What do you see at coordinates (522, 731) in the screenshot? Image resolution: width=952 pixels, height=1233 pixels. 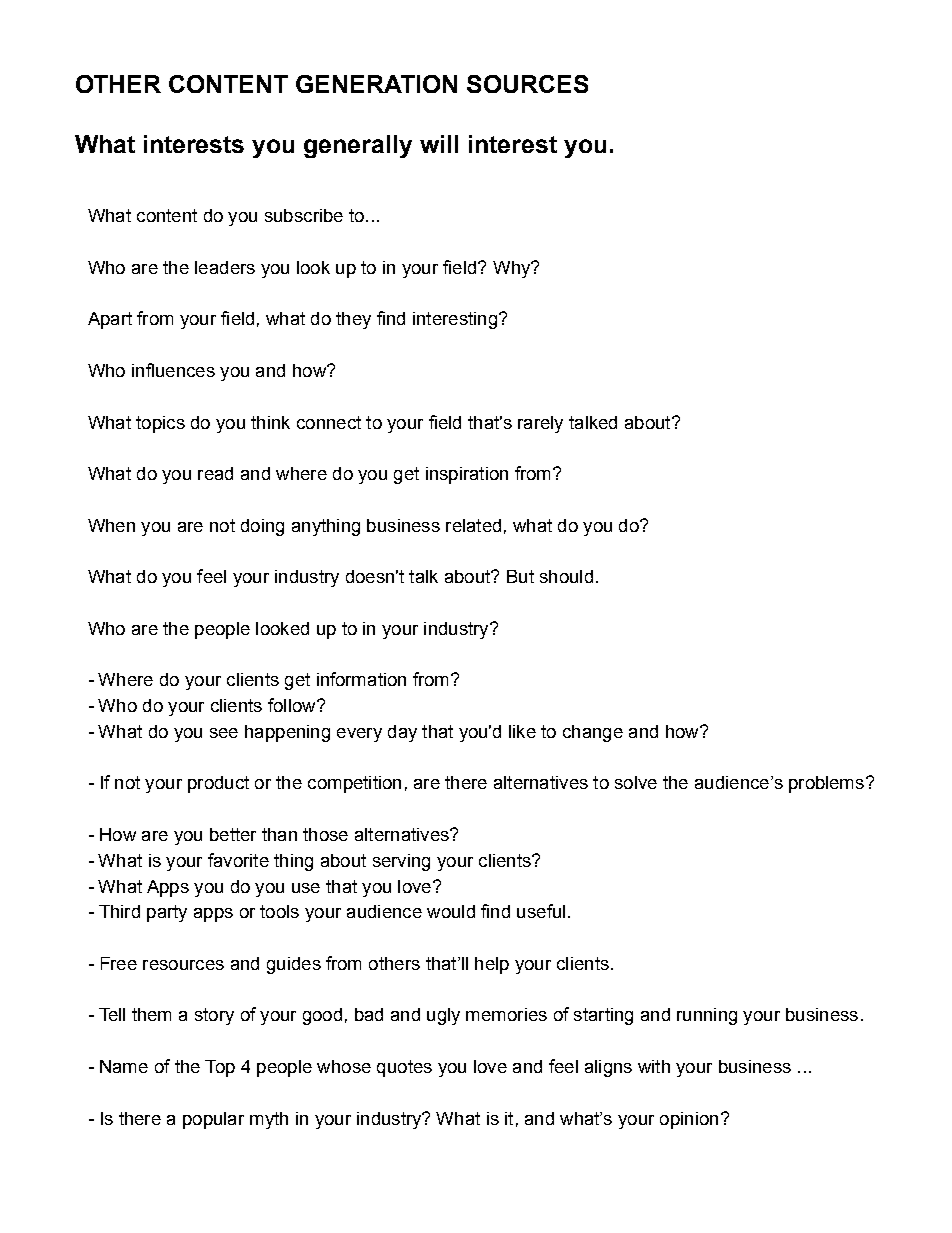 I see `like` at bounding box center [522, 731].
